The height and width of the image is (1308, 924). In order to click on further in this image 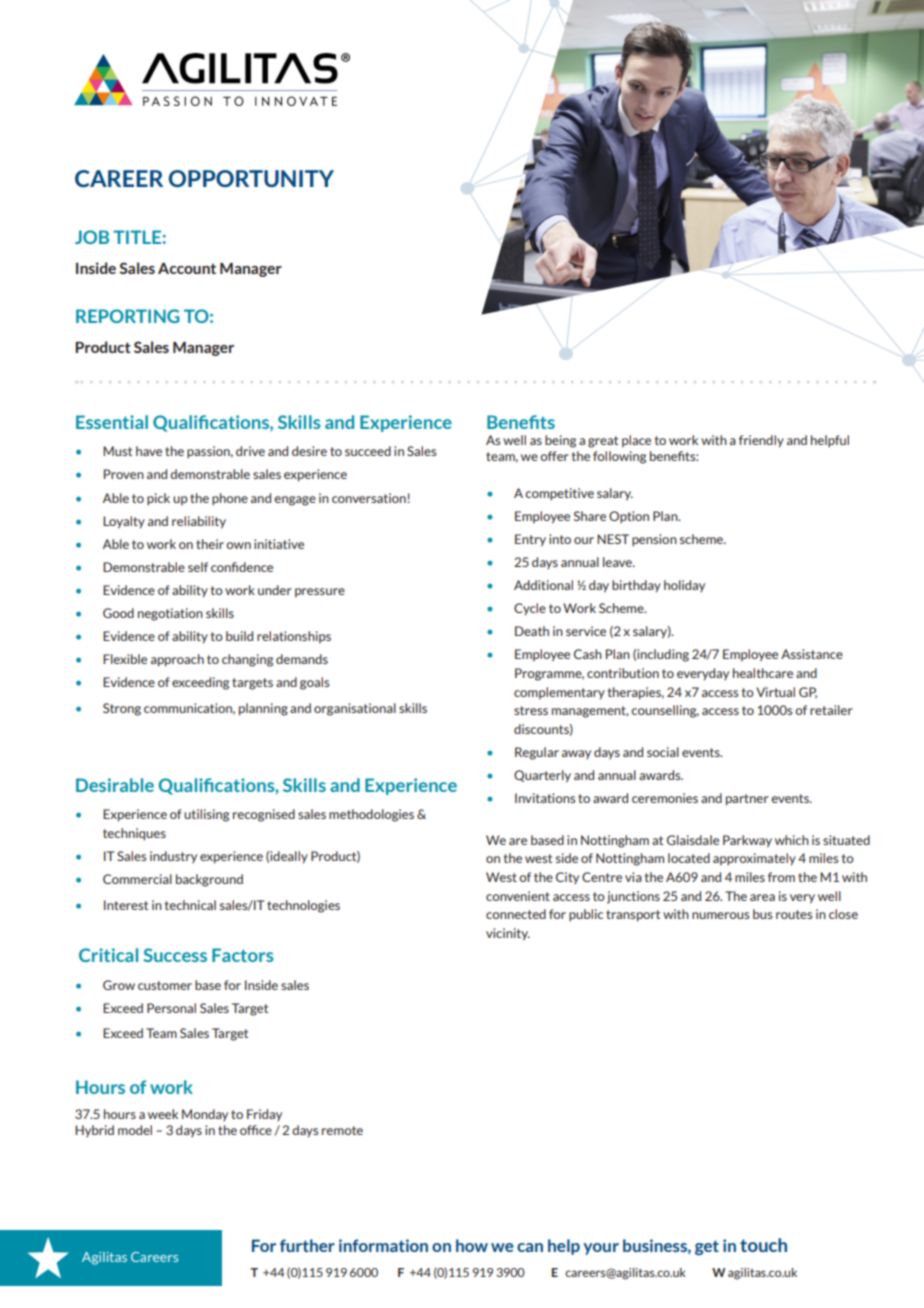, I will do `click(307, 1245)`.
